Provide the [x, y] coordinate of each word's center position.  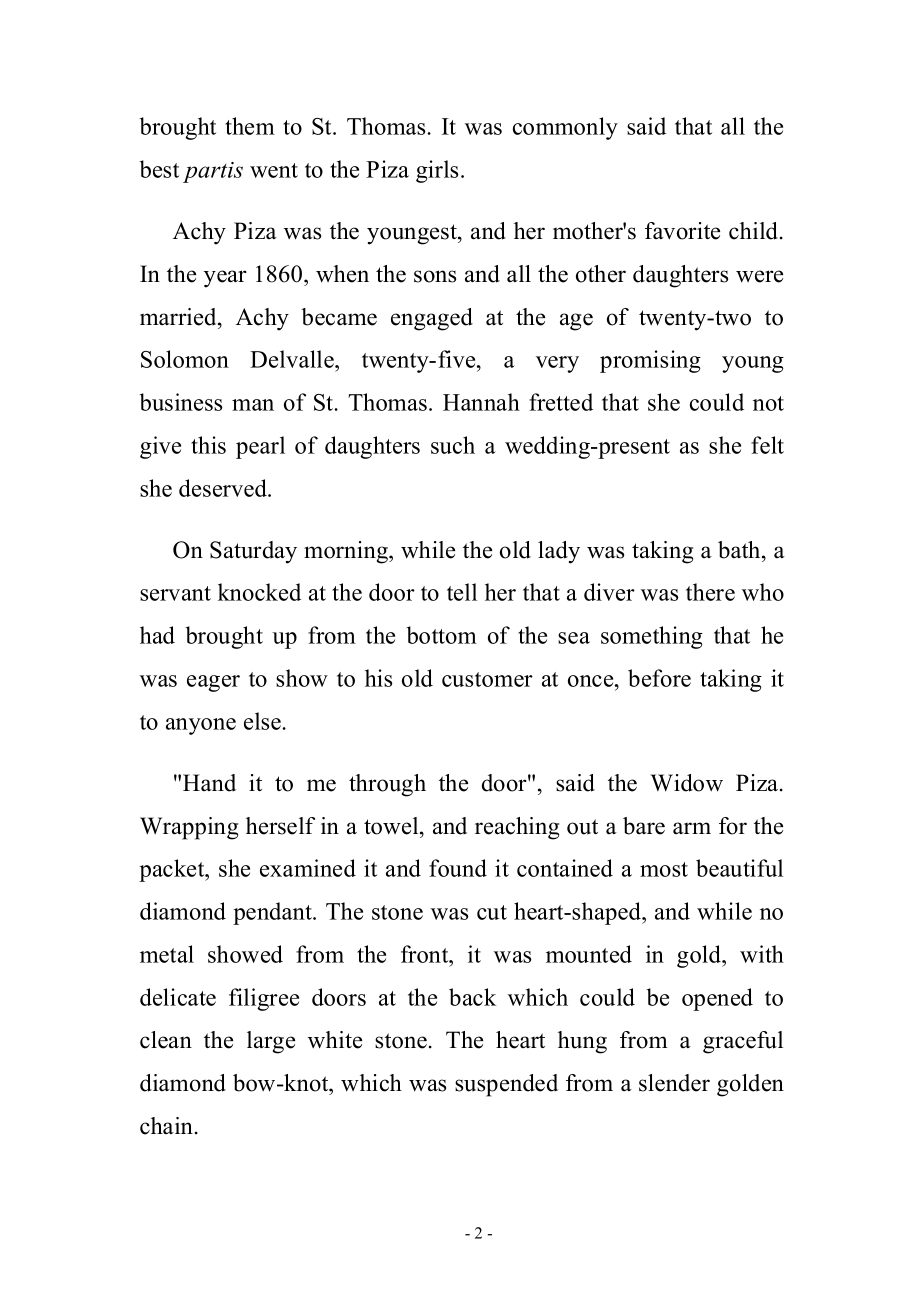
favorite [682, 231]
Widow [686, 783]
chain [166, 1126]
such [453, 445]
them [250, 126]
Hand [209, 783]
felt [767, 445]
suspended [506, 1085]
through [387, 785]
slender [674, 1083]
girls [437, 171]
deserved [224, 488]
